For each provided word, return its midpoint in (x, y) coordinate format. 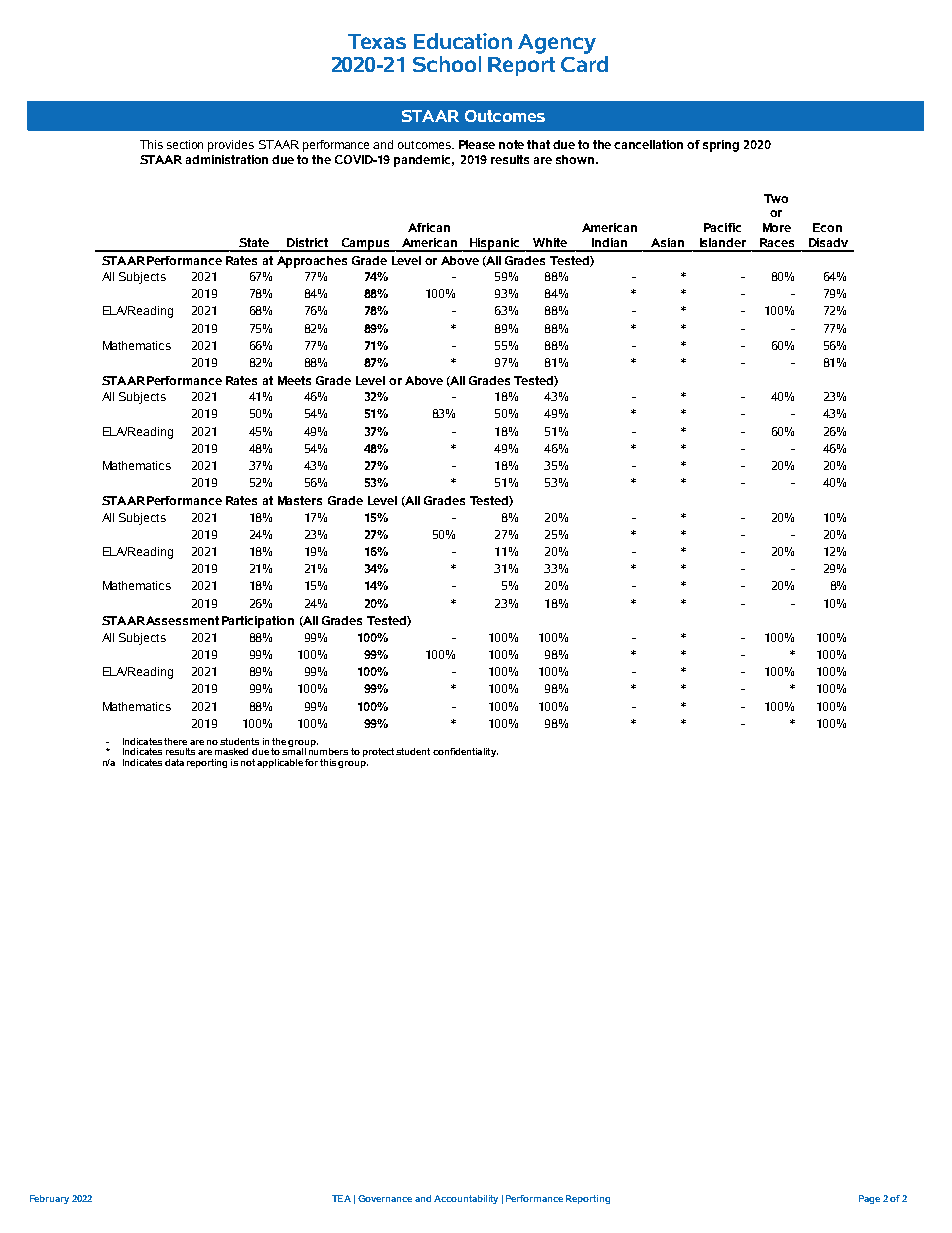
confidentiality (465, 752)
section (185, 144)
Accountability (466, 1199)
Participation (258, 622)
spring (721, 146)
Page (869, 1199)
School (447, 64)
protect (378, 752)
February (49, 1199)
